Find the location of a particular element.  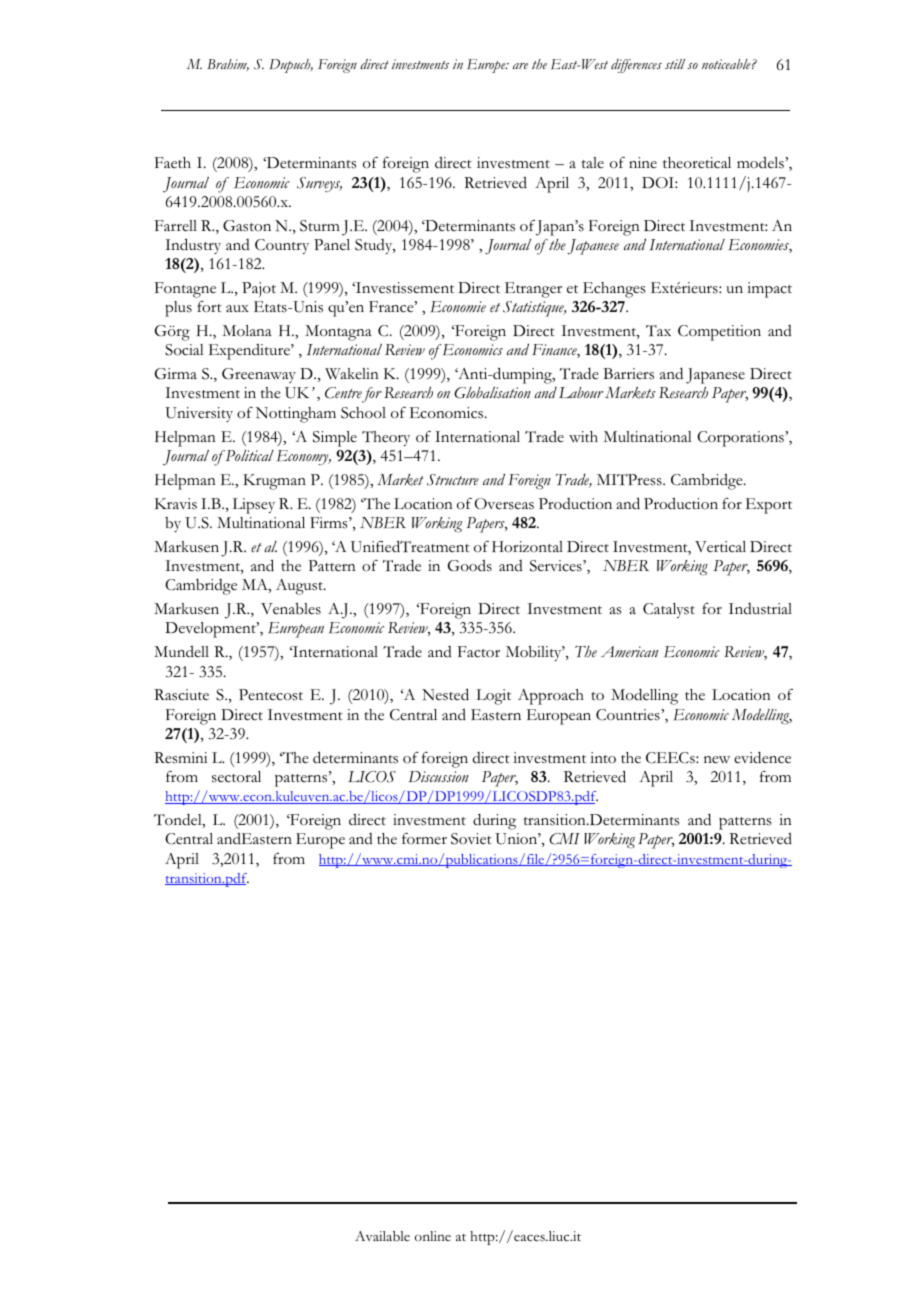

Available is located at coordinates (382, 1236).
